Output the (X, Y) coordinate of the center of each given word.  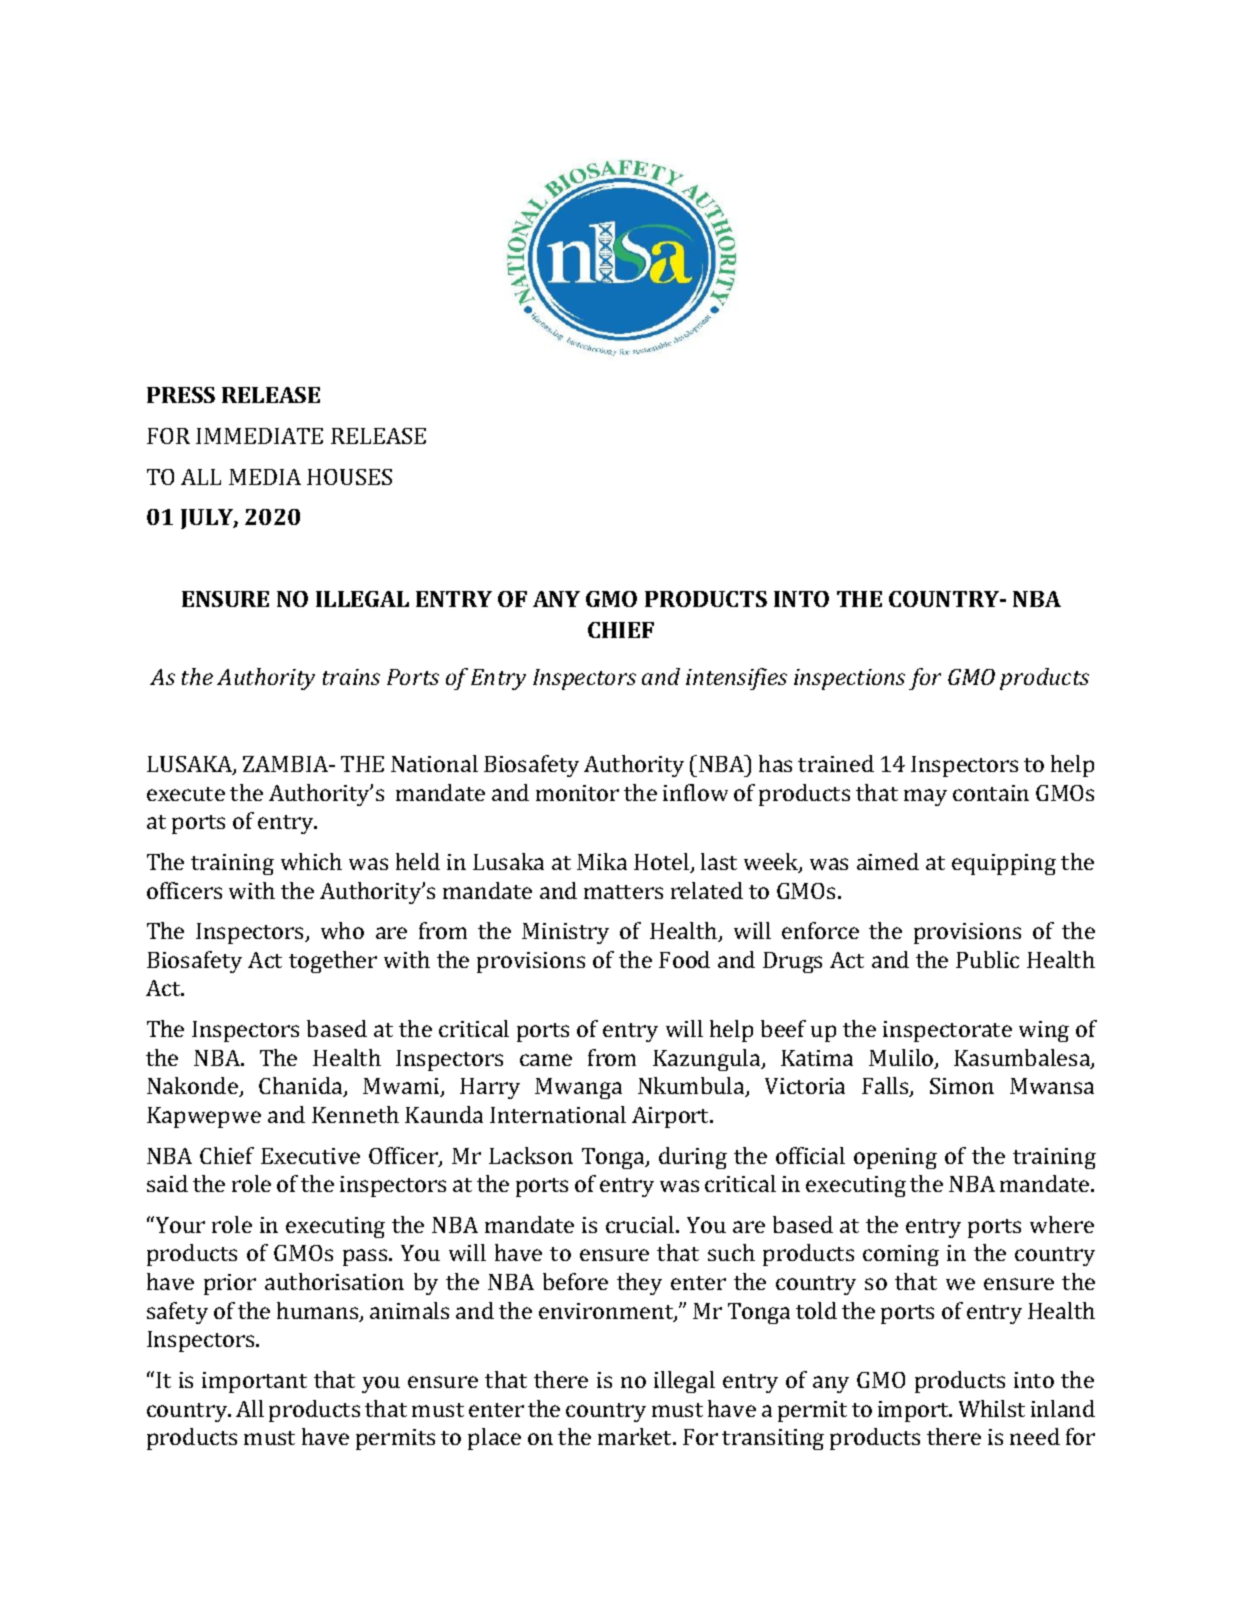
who (342, 930)
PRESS (181, 395)
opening (895, 1158)
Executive (310, 1156)
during (693, 1158)
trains (351, 677)
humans (319, 1312)
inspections (849, 679)
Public (987, 959)
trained (836, 763)
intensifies (736, 679)
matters (623, 892)
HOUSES (349, 477)
